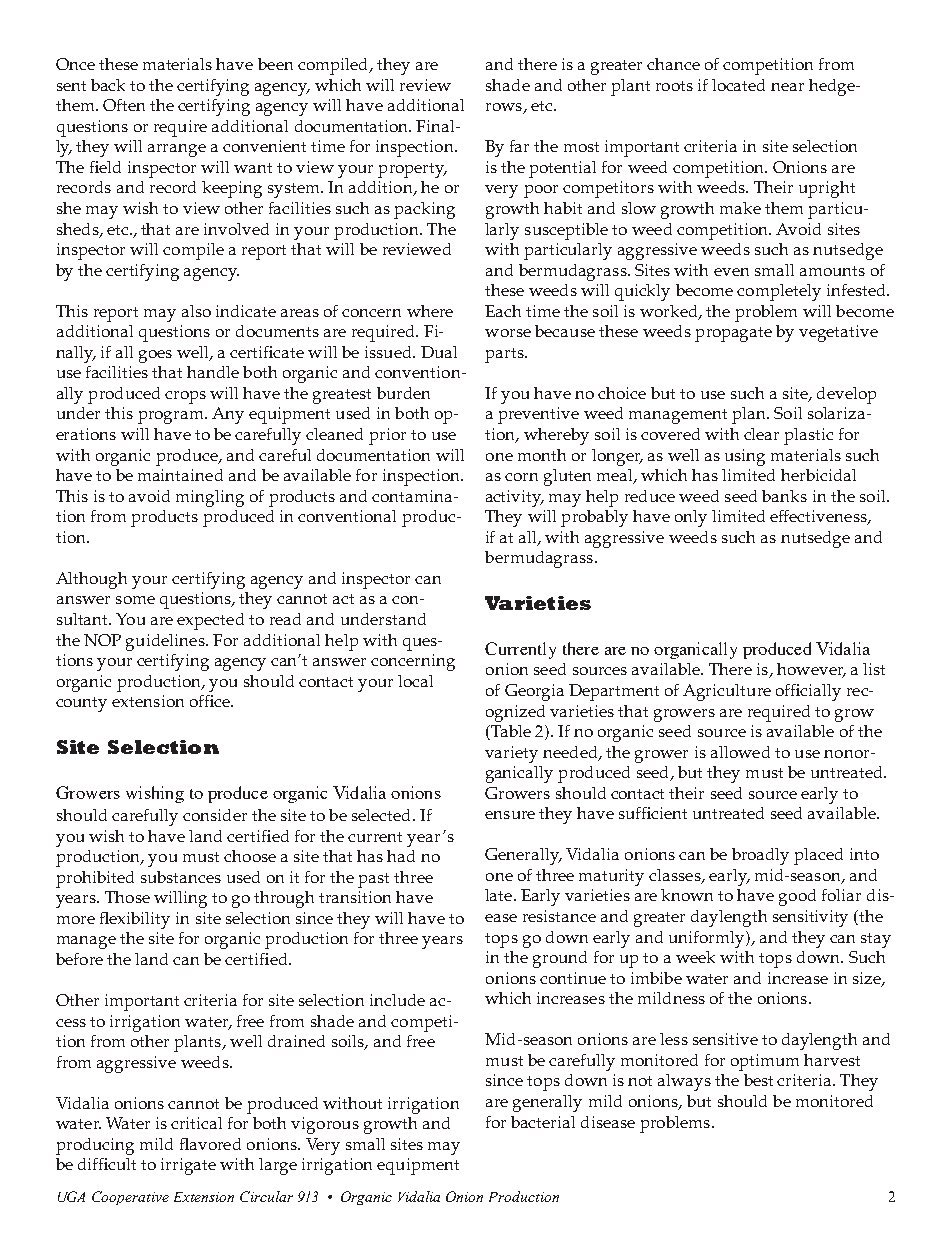 This document has height=1233, width=952. Describe the element at coordinates (733, 334) in the document. I see `propagate` at that location.
